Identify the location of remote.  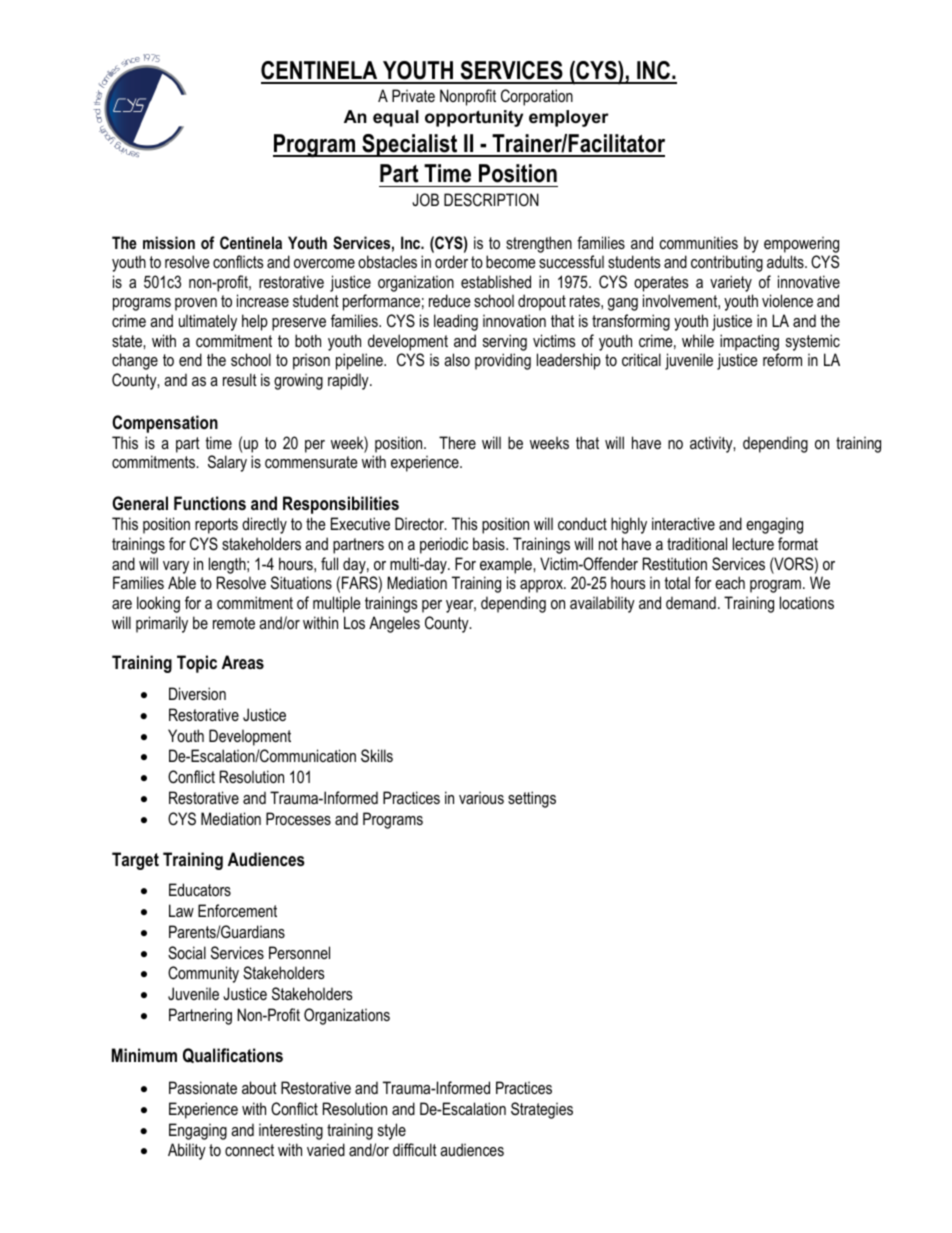
(234, 623).
